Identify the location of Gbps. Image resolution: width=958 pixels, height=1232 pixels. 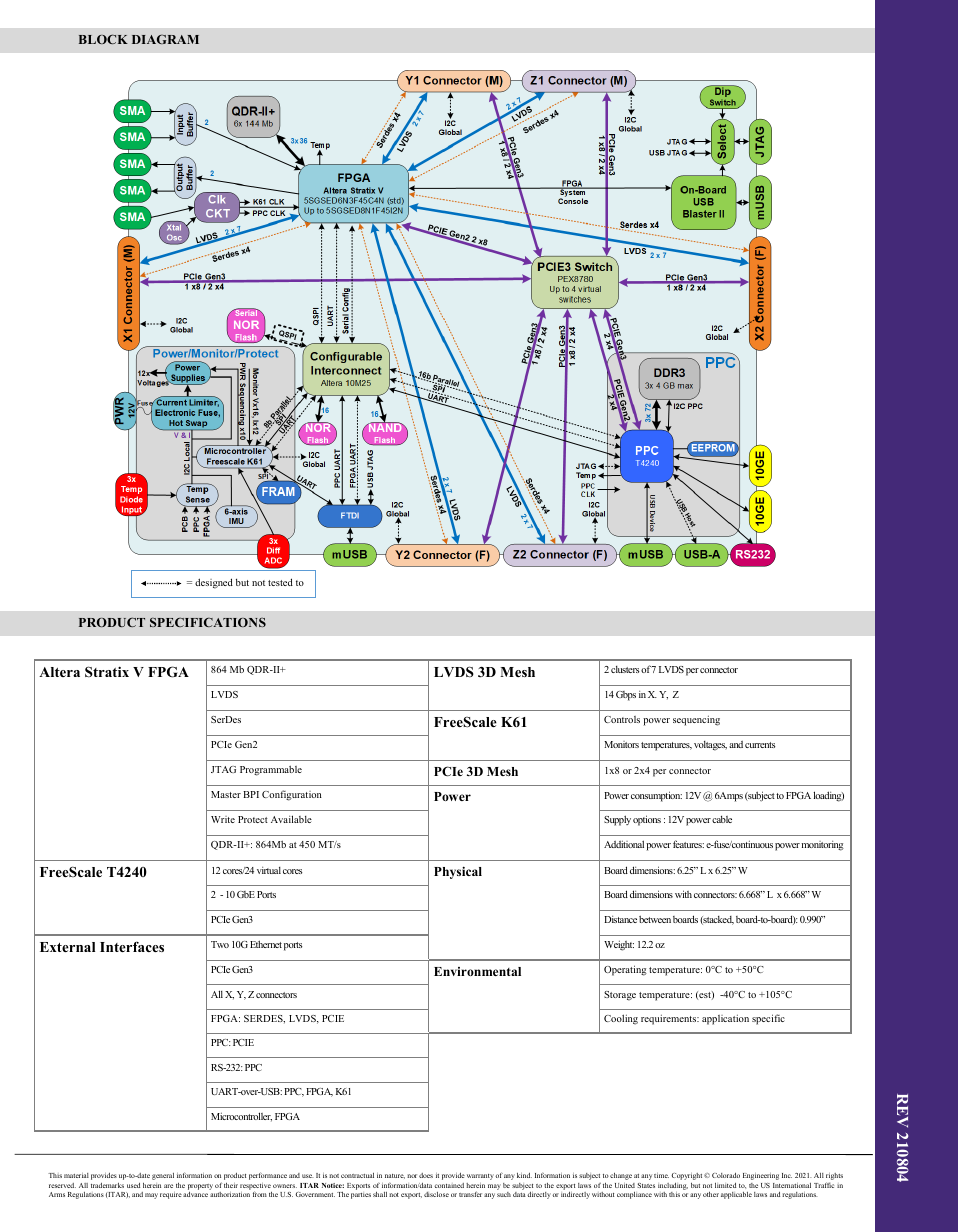
(626, 696).
